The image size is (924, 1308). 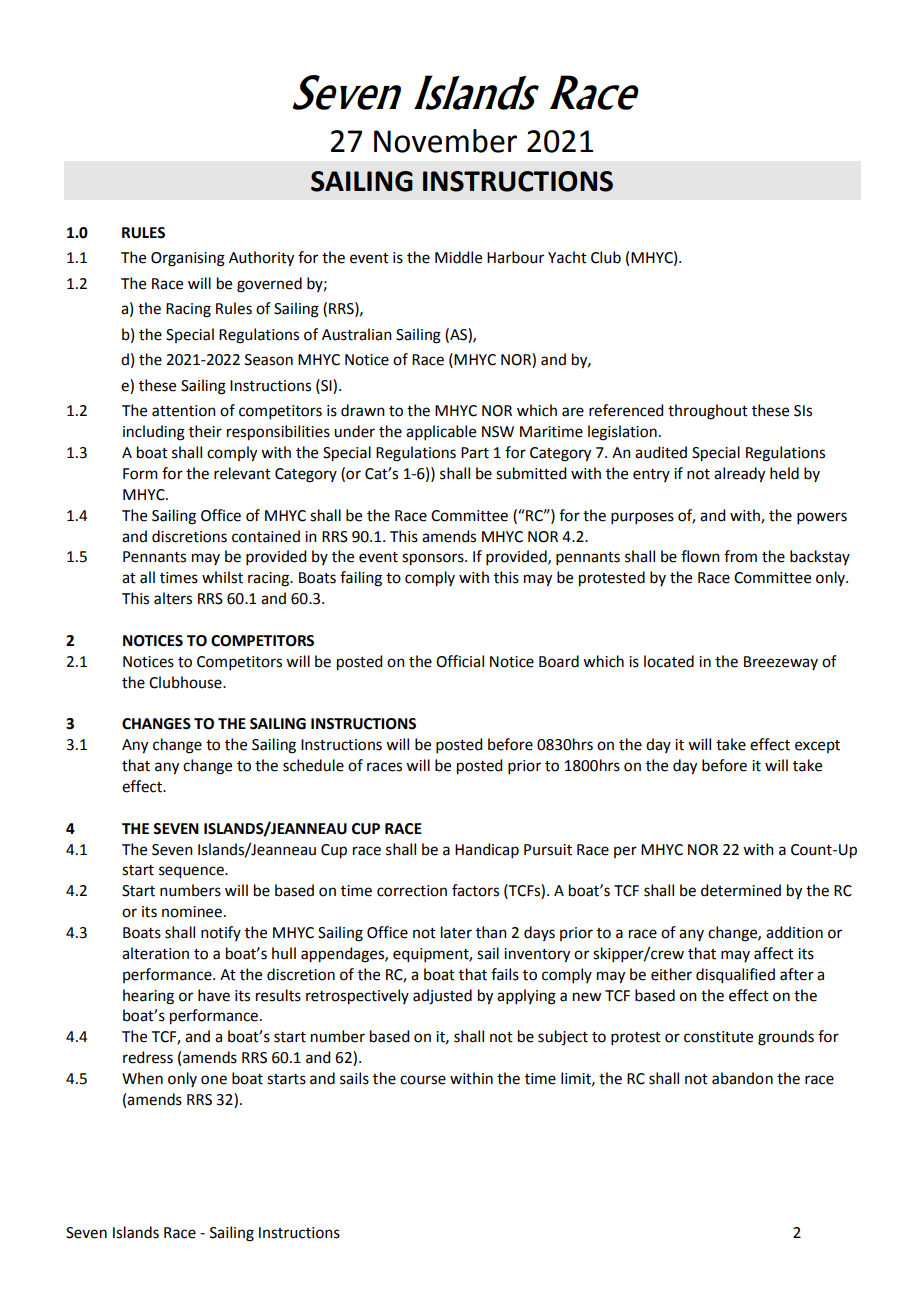 I want to click on one, so click(x=214, y=1080).
